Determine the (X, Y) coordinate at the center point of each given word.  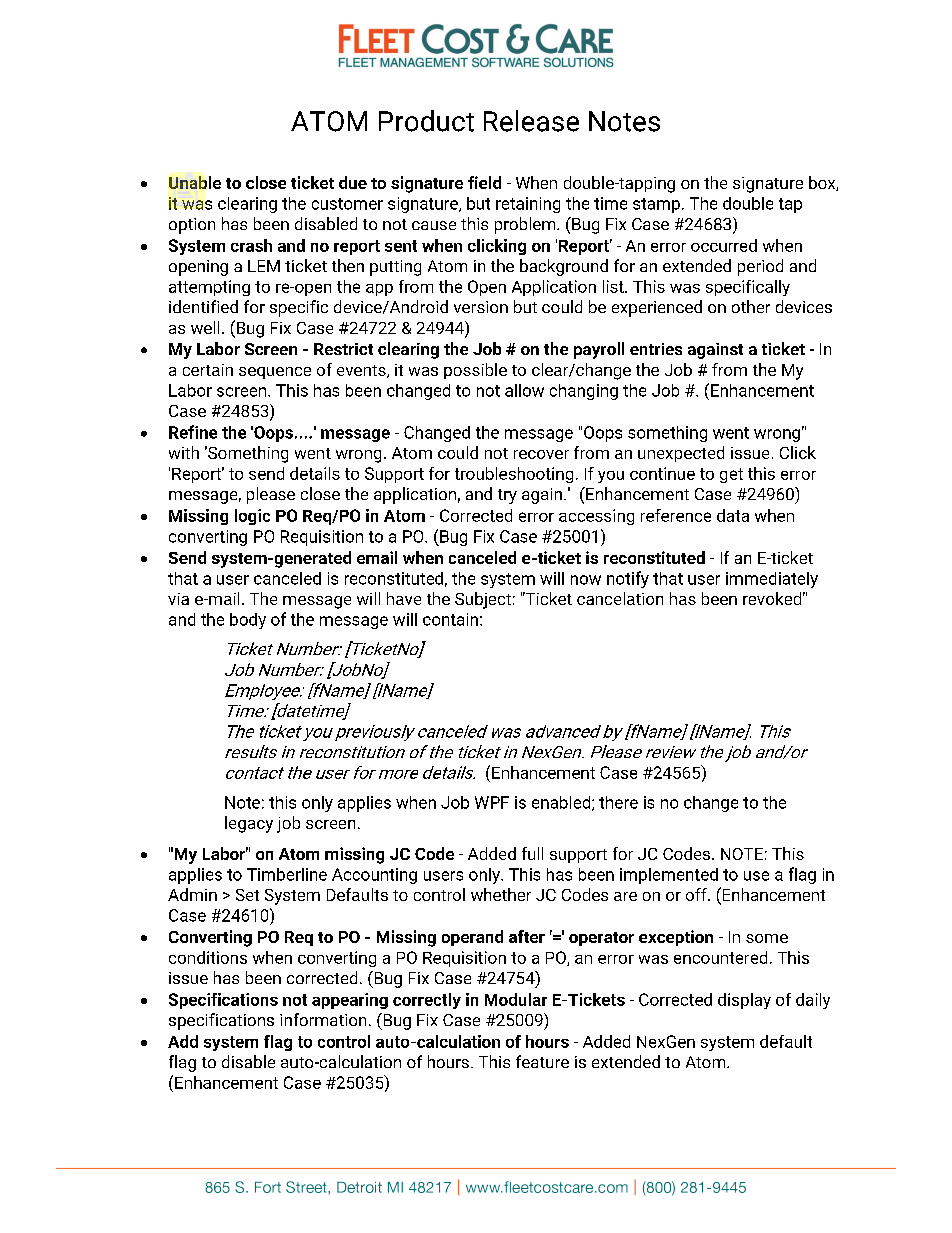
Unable (195, 182)
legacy (249, 824)
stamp (656, 205)
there (618, 802)
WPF (492, 802)
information (323, 1019)
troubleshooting (514, 475)
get (731, 475)
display (744, 1001)
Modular (516, 999)
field (484, 182)
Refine (193, 432)
